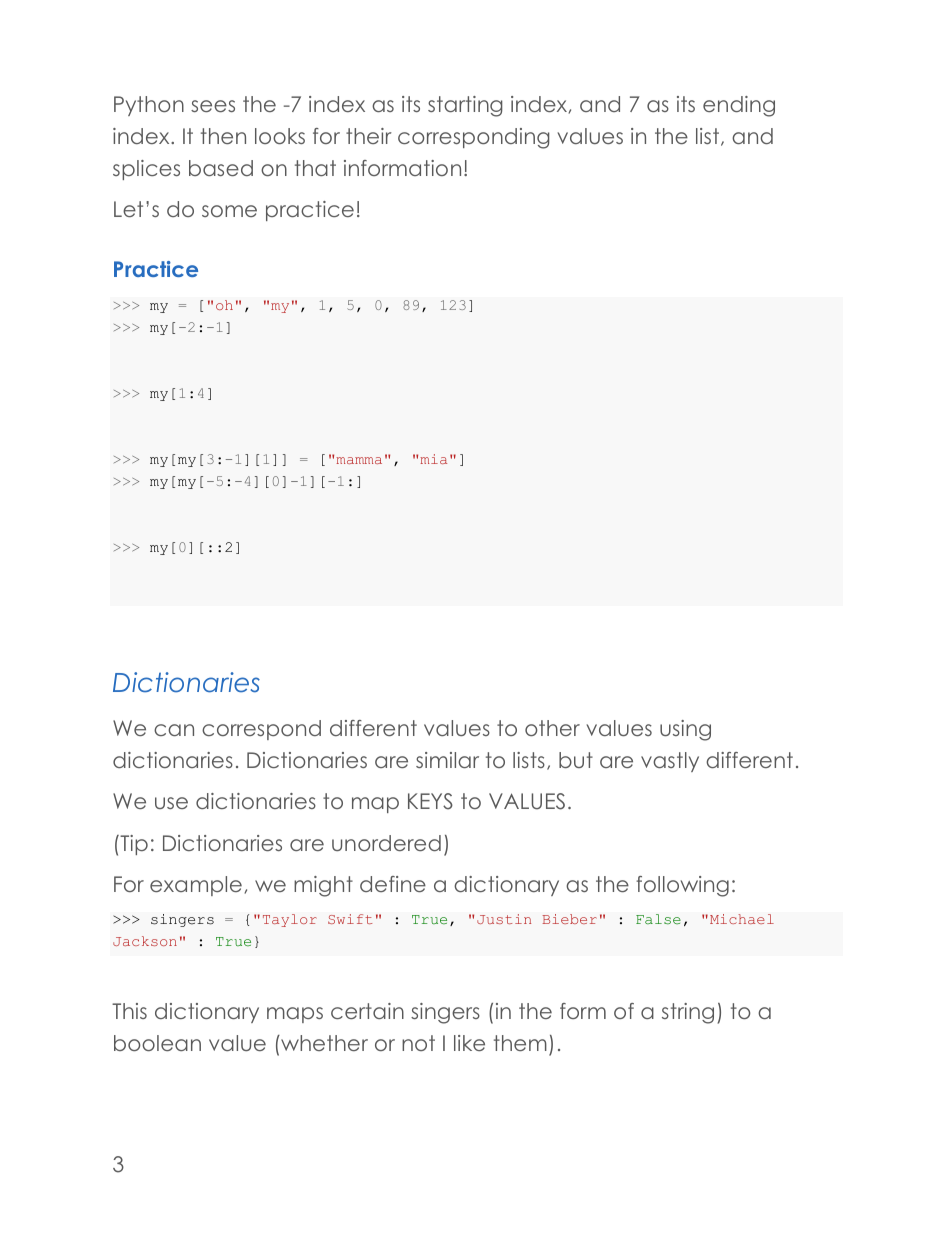  What do you see at coordinates (688, 1013) in the screenshot?
I see `string` at bounding box center [688, 1013].
